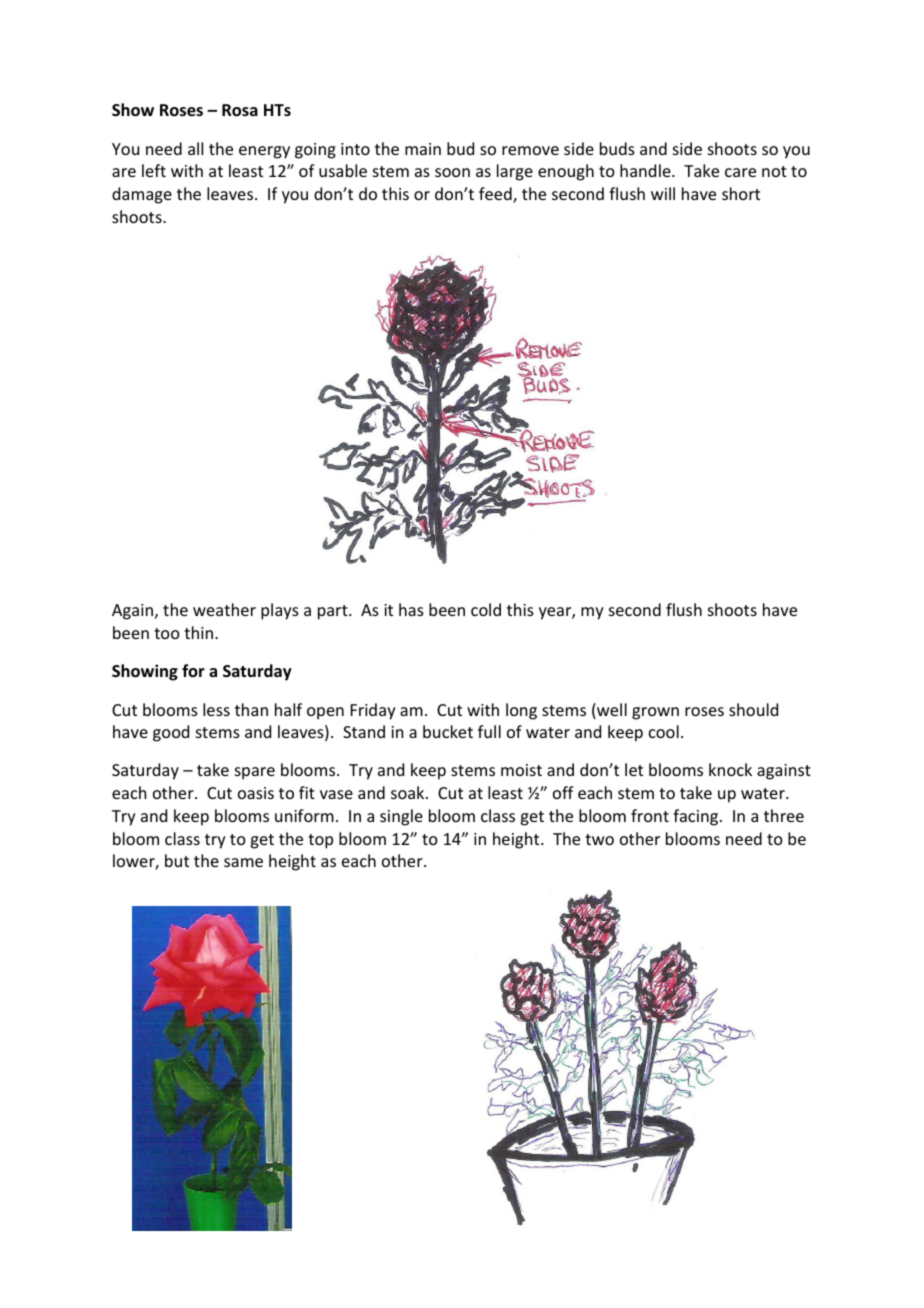 The height and width of the image is (1308, 924). What do you see at coordinates (496, 195) in the image?
I see `feed` at bounding box center [496, 195].
